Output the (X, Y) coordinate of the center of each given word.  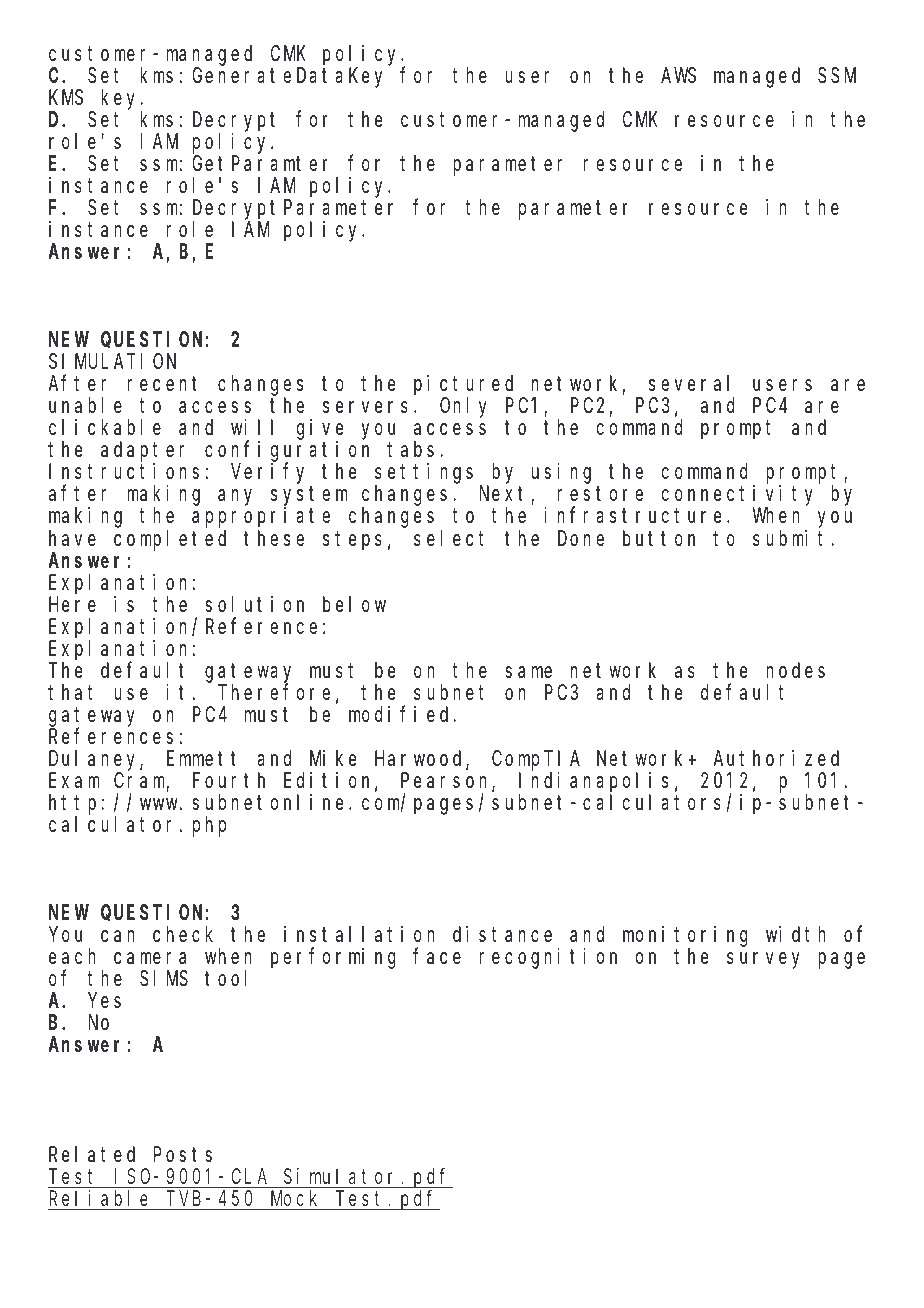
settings (424, 474)
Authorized (776, 758)
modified (401, 714)
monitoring (685, 936)
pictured (463, 386)
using (561, 473)
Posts (183, 1155)
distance (502, 934)
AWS (678, 76)
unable (85, 406)
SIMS (164, 979)
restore (600, 494)
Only (463, 408)
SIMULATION (112, 362)
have (72, 538)
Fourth (229, 780)
